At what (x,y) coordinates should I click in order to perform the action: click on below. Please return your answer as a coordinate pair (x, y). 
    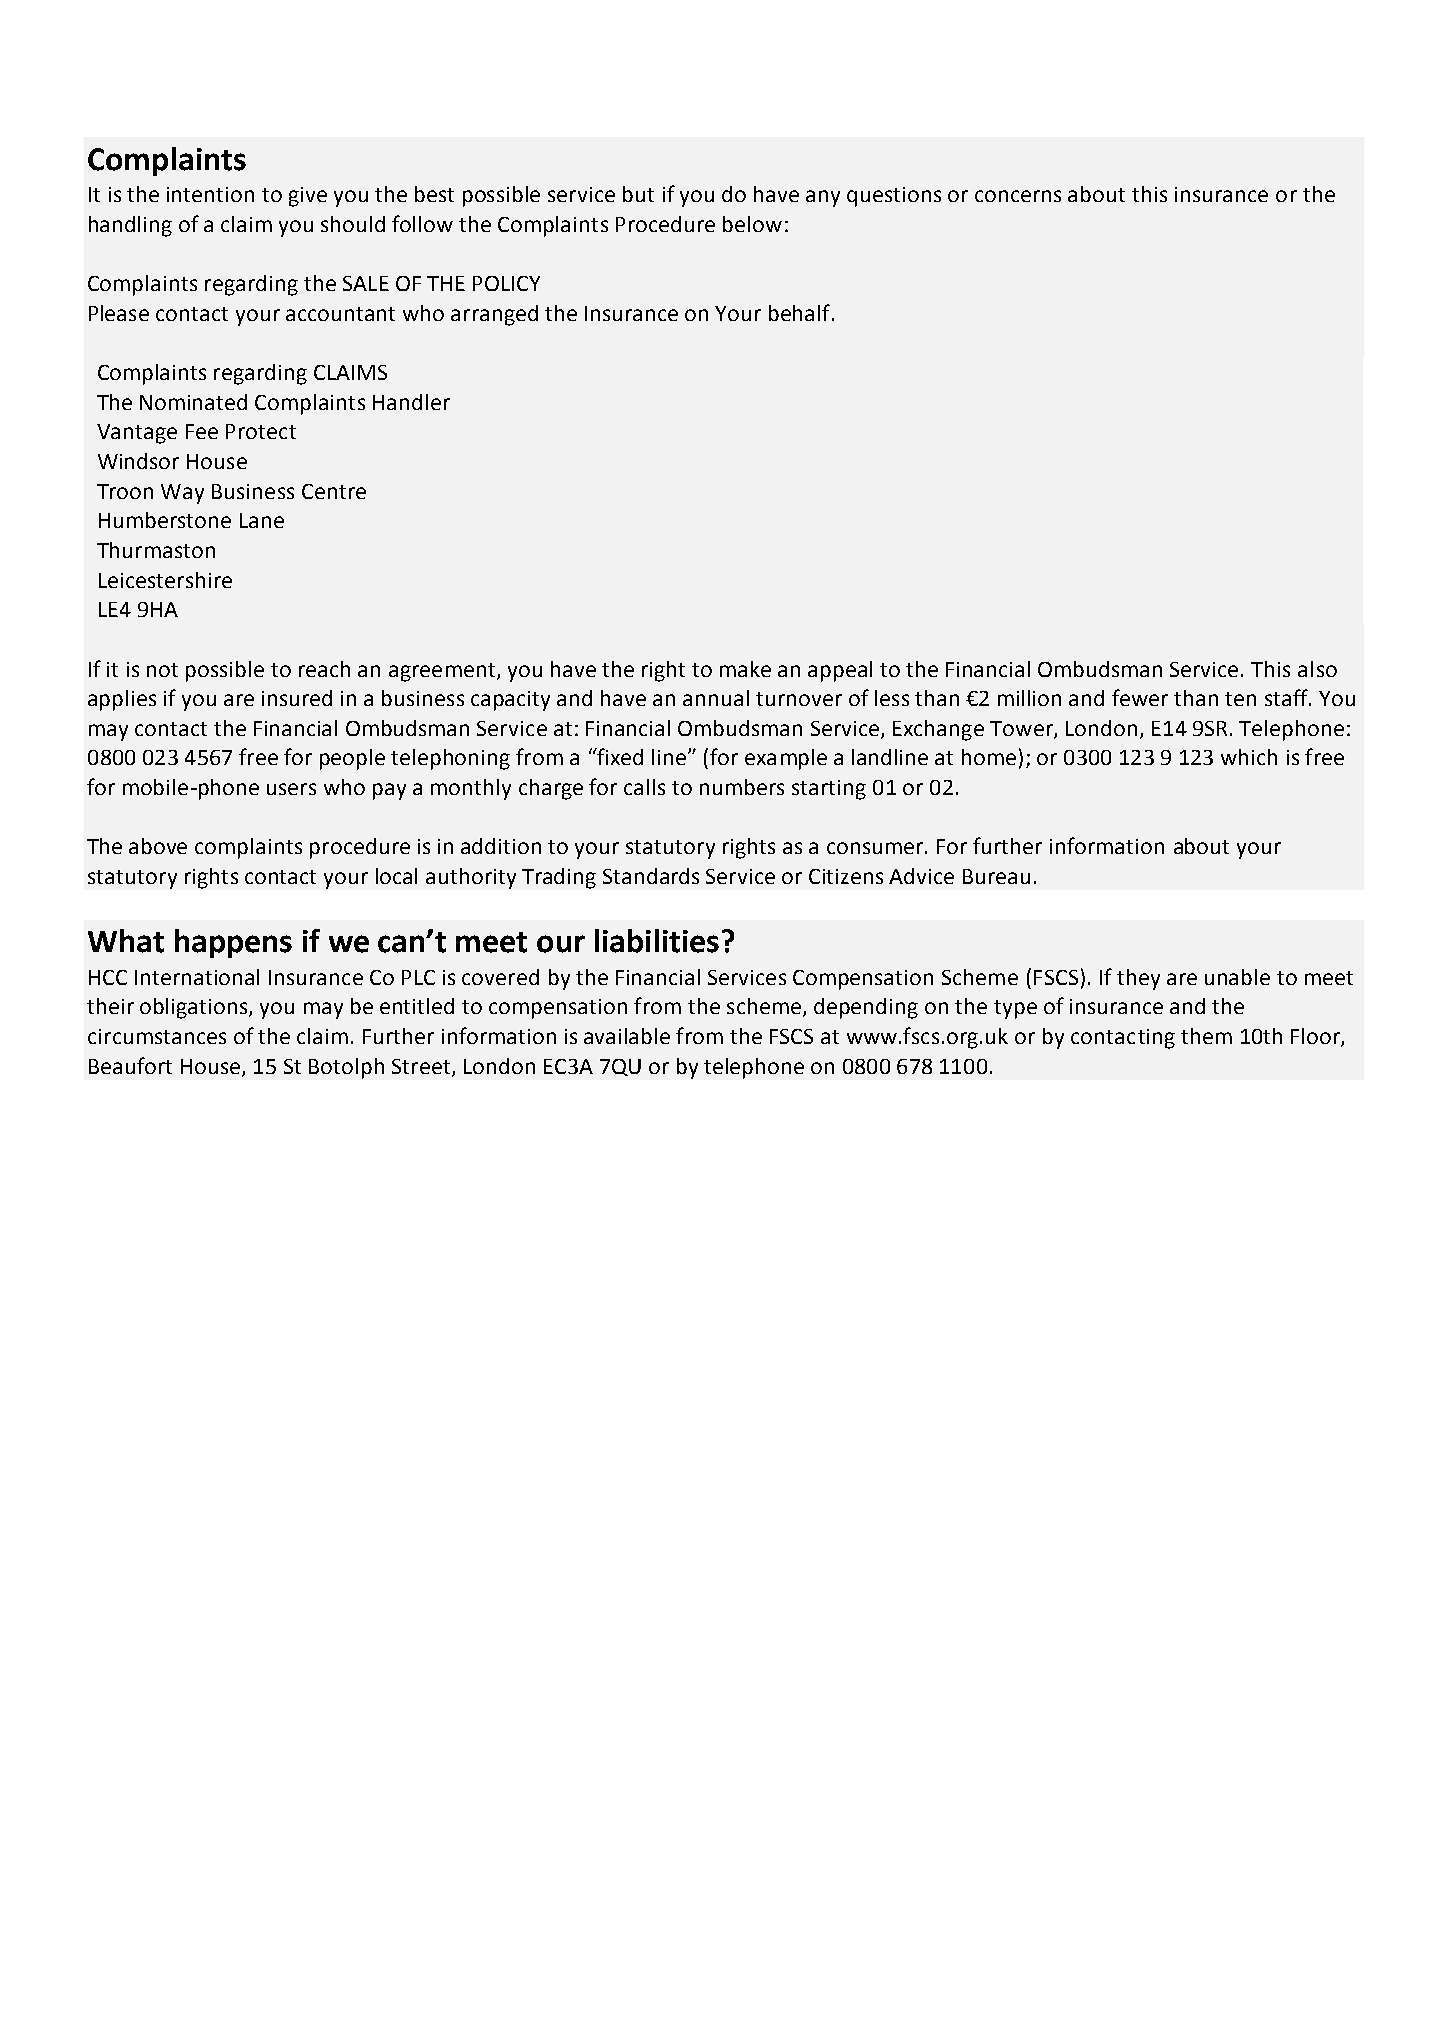
    Looking at the image, I should click on (752, 224).
